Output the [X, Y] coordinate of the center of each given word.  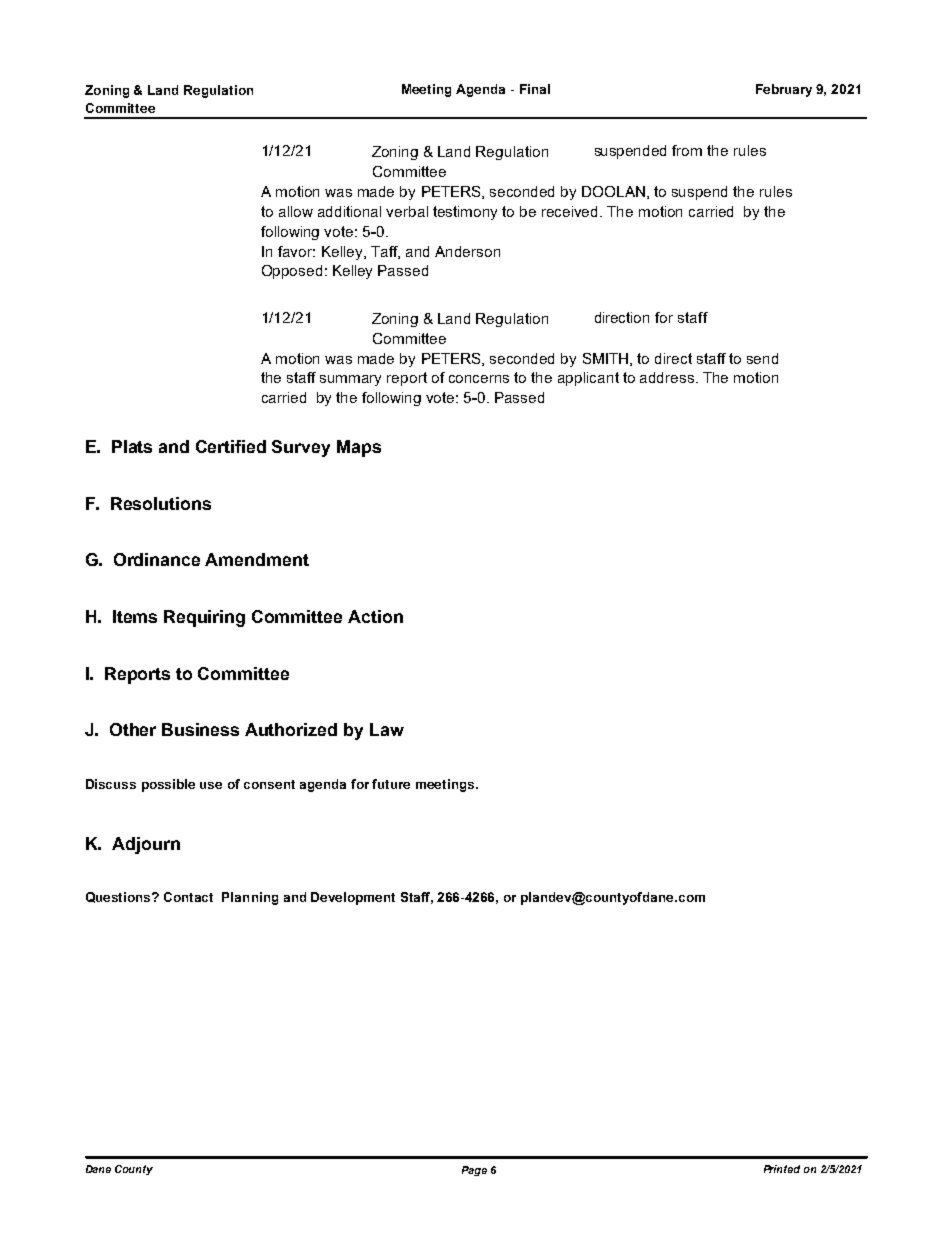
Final [535, 89]
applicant [588, 379]
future [391, 784]
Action [375, 616]
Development [353, 898]
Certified [231, 446]
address [668, 377]
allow [296, 211]
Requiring [204, 618]
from [687, 150]
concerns [479, 379]
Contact [188, 897]
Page [474, 1171]
